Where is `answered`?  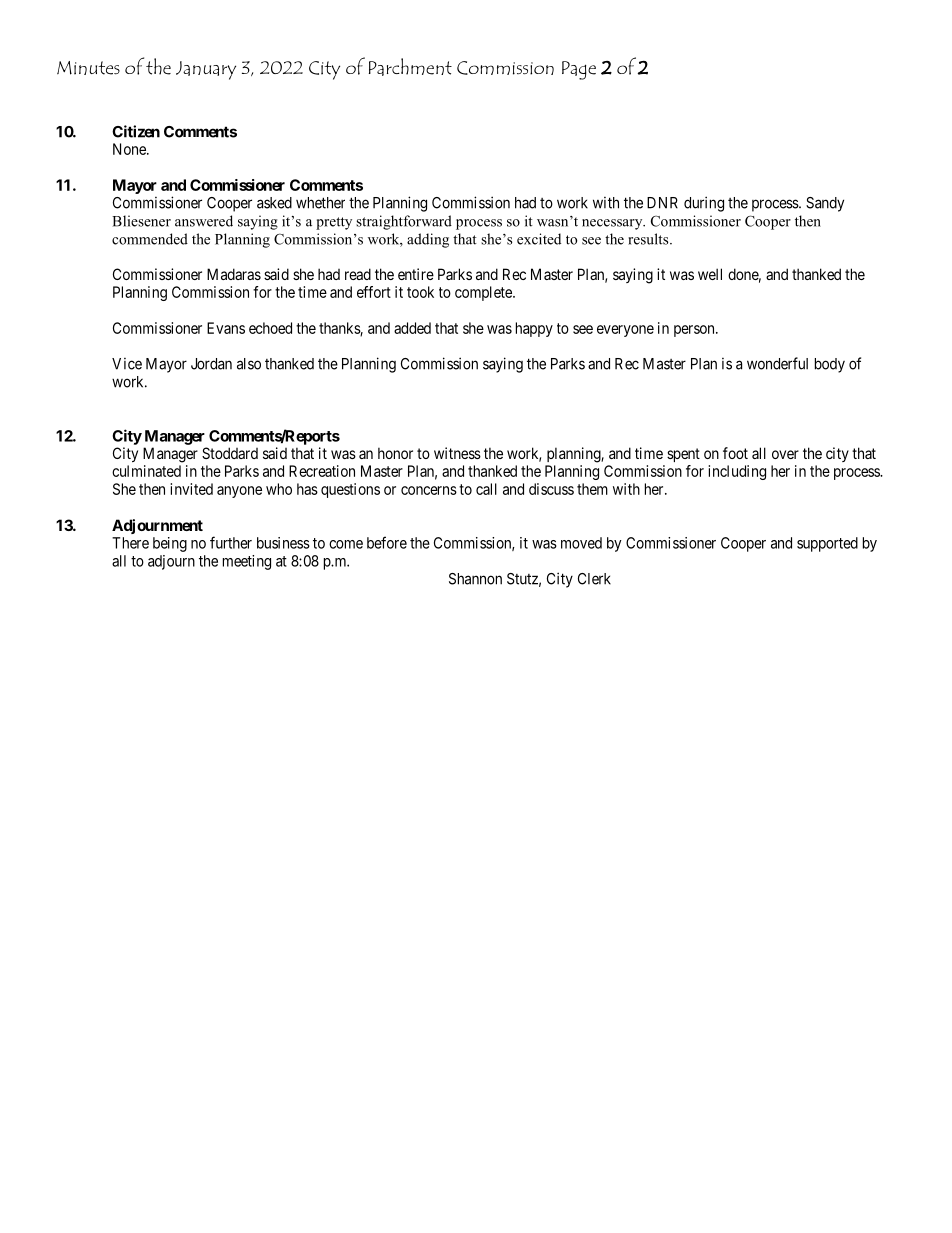
answered is located at coordinates (204, 221).
